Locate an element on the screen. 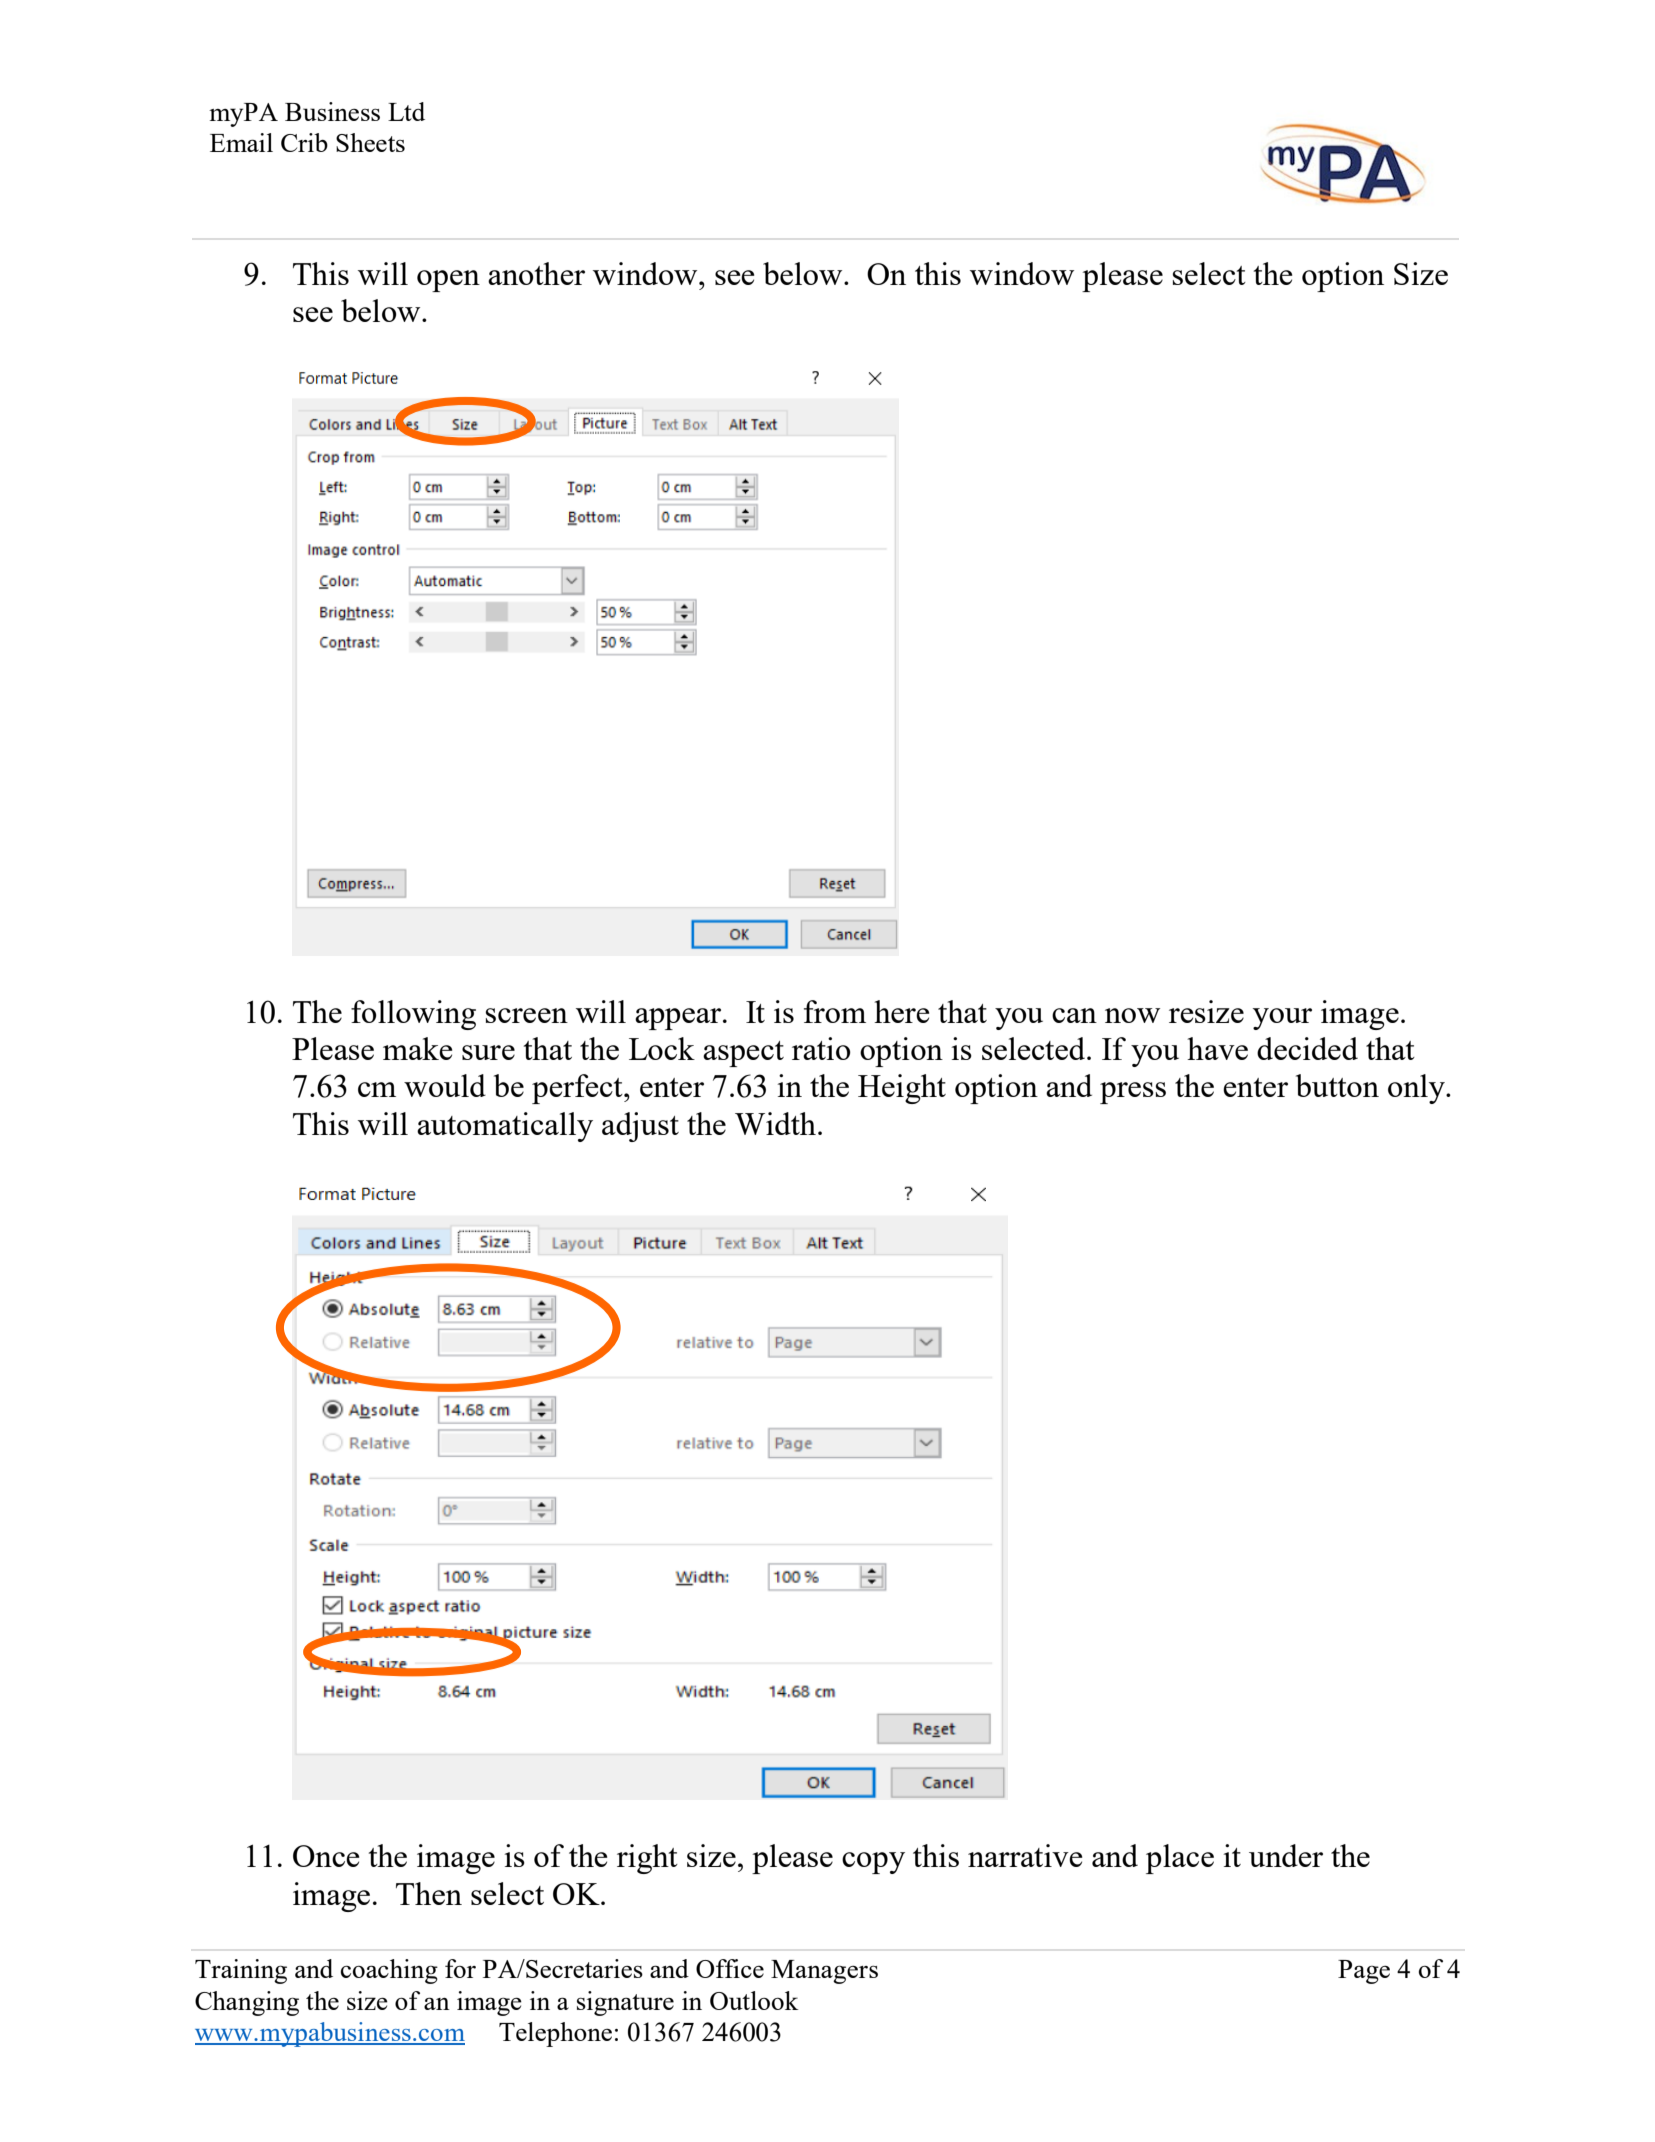  Crib is located at coordinates (304, 142).
